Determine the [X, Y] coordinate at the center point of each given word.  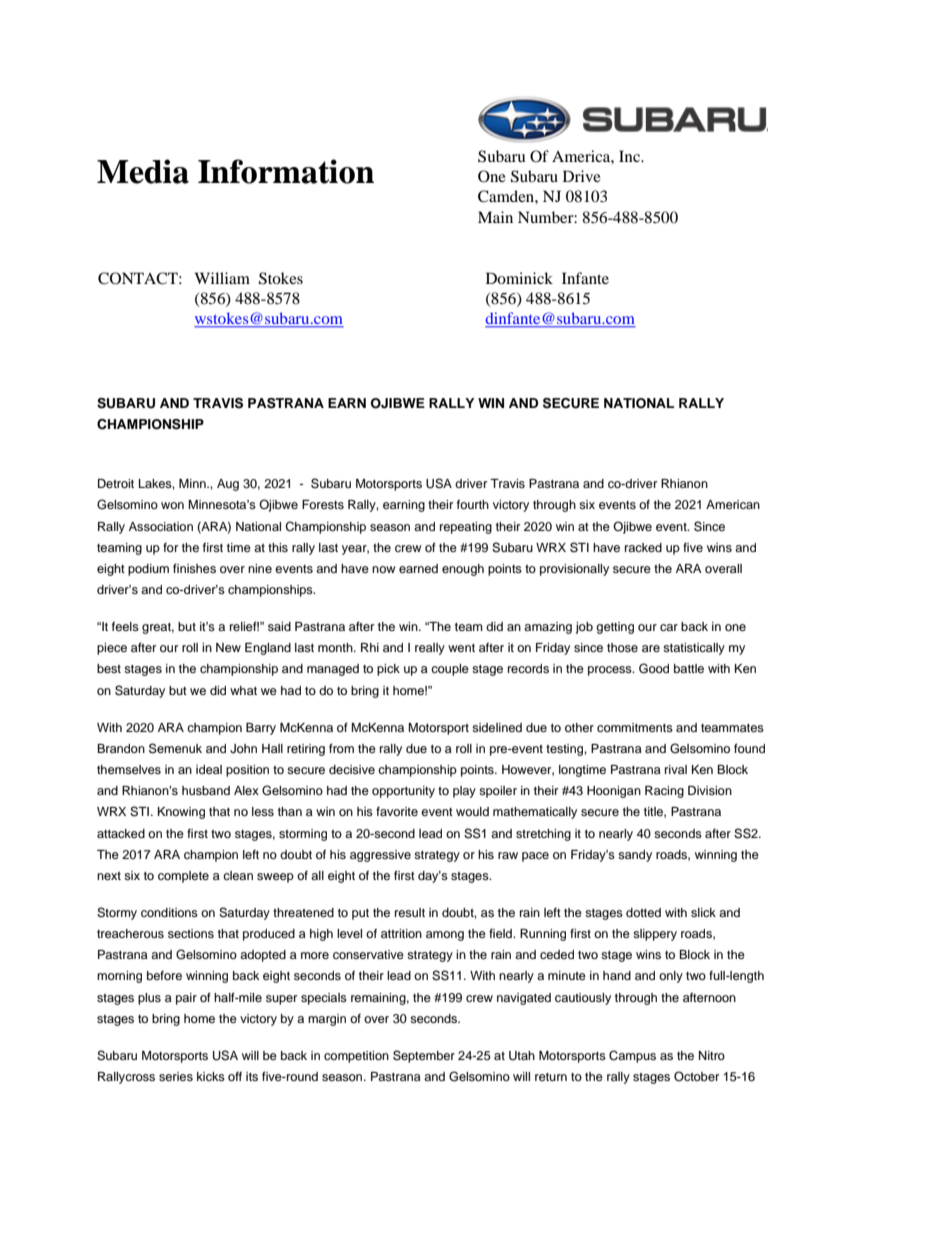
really [430, 649]
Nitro [712, 1055]
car [669, 627]
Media [143, 171]
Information [286, 171]
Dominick [519, 278]
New [228, 647]
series [176, 1076]
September [424, 1056]
